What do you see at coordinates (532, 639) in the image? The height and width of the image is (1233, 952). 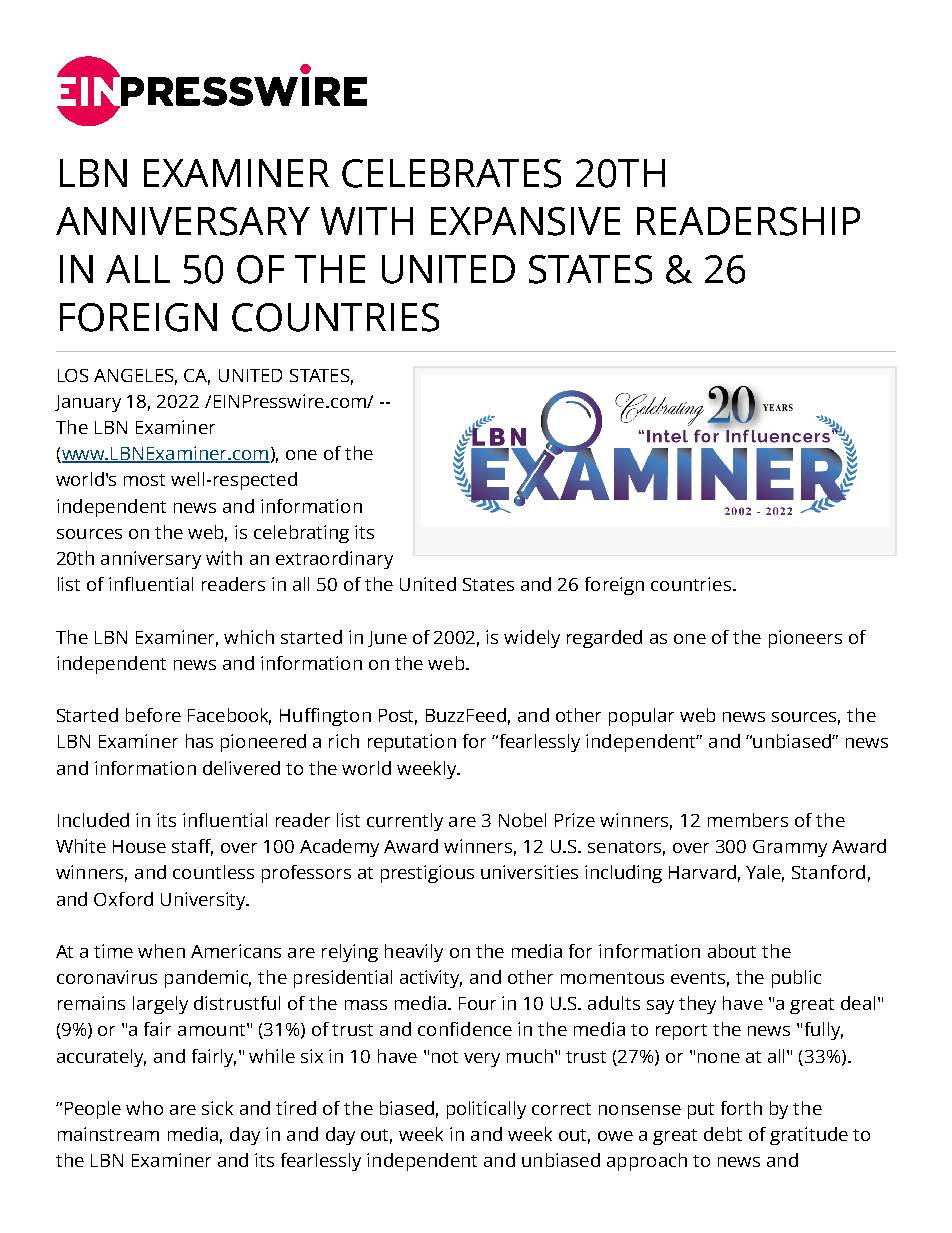 I see `widely` at bounding box center [532, 639].
